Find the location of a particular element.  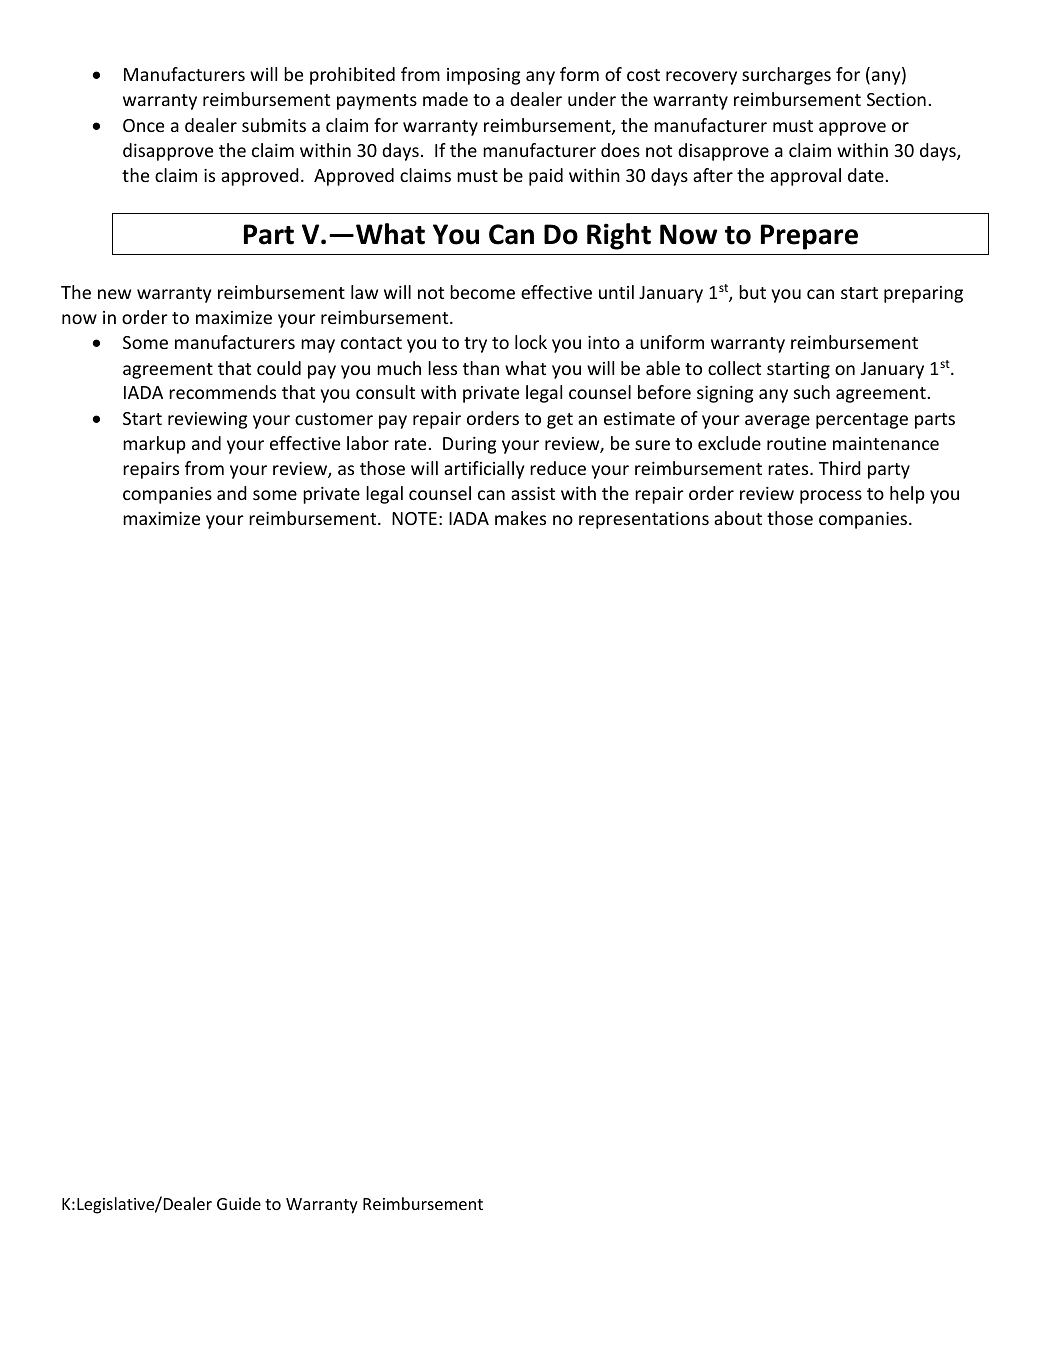

imposing is located at coordinates (483, 76).
